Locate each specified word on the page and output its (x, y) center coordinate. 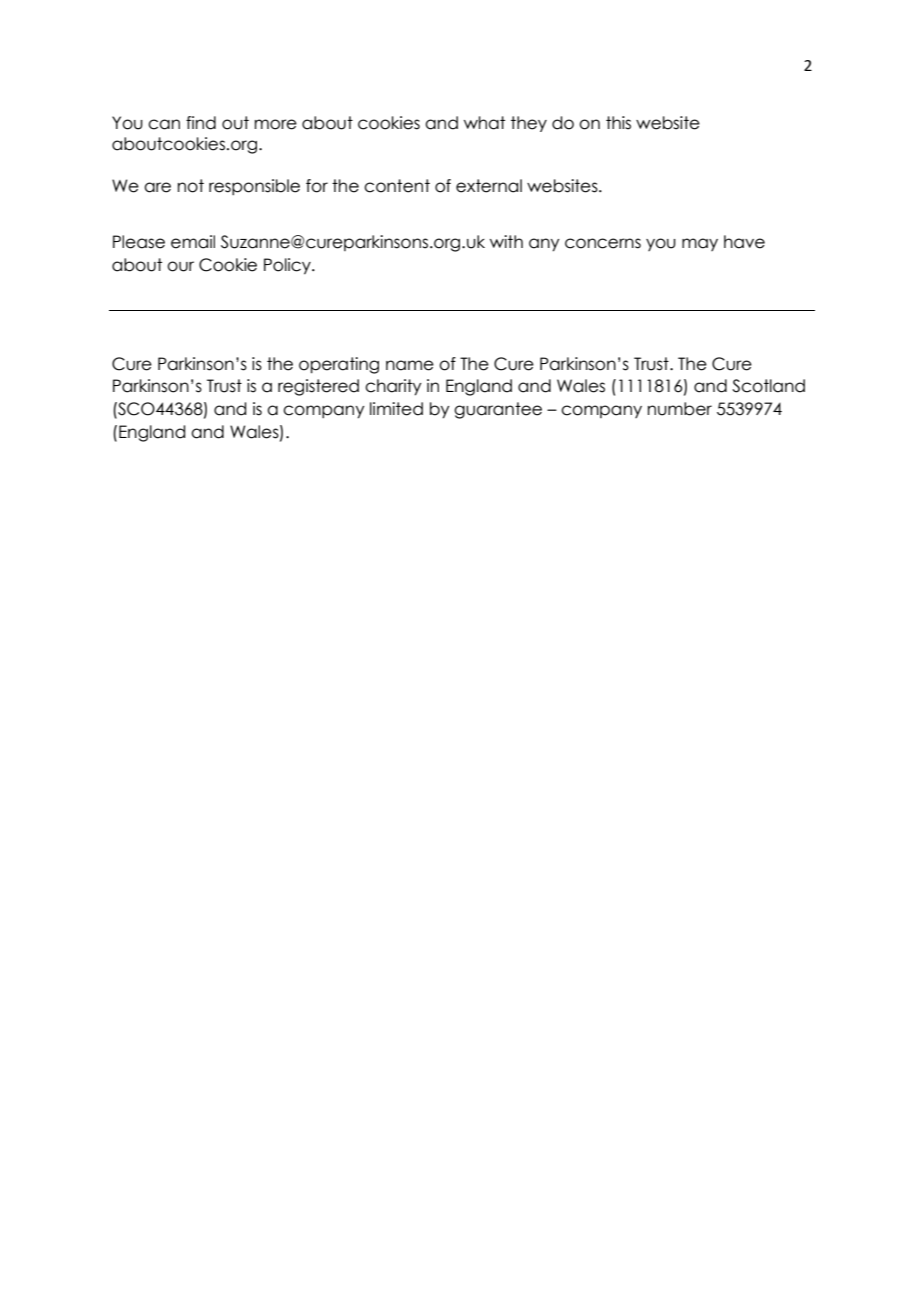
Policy (288, 266)
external (489, 186)
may (700, 244)
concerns (603, 243)
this (618, 123)
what (484, 123)
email (193, 242)
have (744, 242)
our (180, 266)
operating (339, 365)
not (191, 186)
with (506, 241)
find (201, 123)
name (410, 365)
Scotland (768, 386)
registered (318, 387)
